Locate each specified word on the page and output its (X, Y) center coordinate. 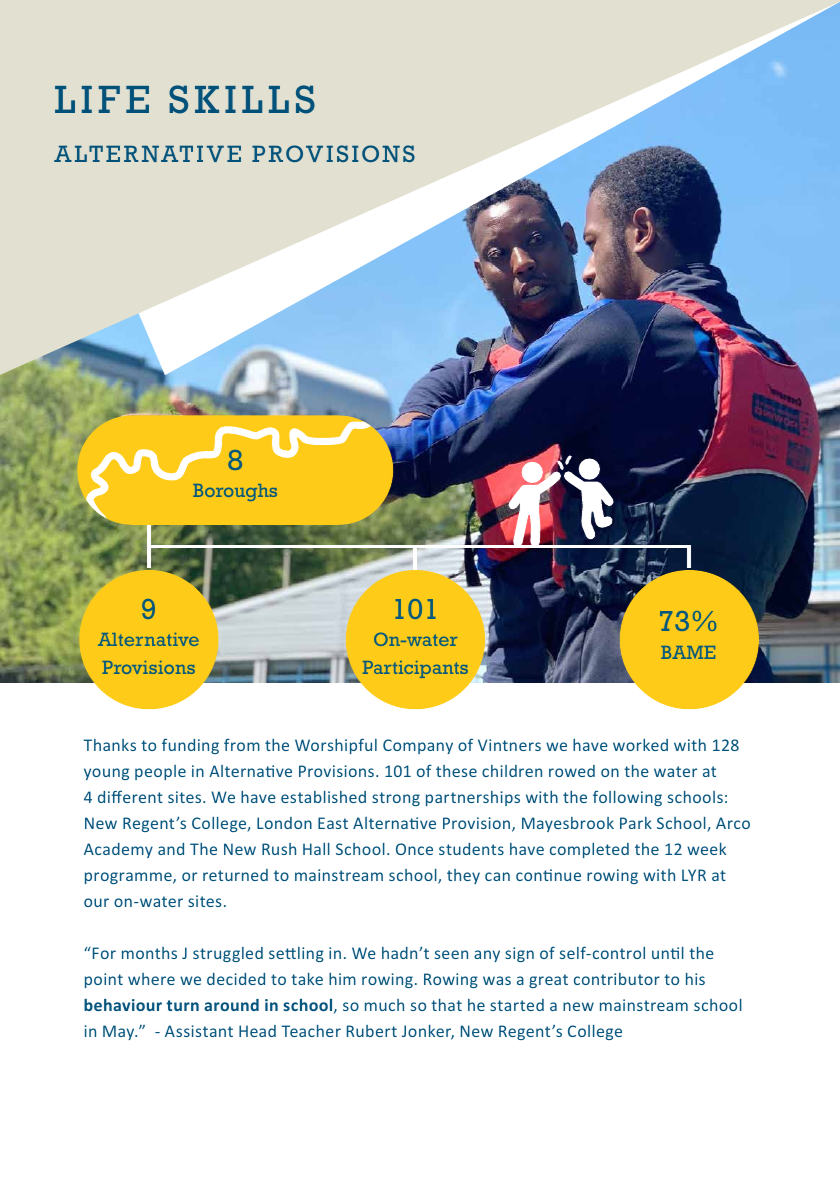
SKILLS (242, 99)
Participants (415, 669)
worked (640, 745)
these (456, 771)
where (151, 979)
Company (418, 746)
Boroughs (235, 492)
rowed (572, 771)
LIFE (102, 99)
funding (190, 746)
